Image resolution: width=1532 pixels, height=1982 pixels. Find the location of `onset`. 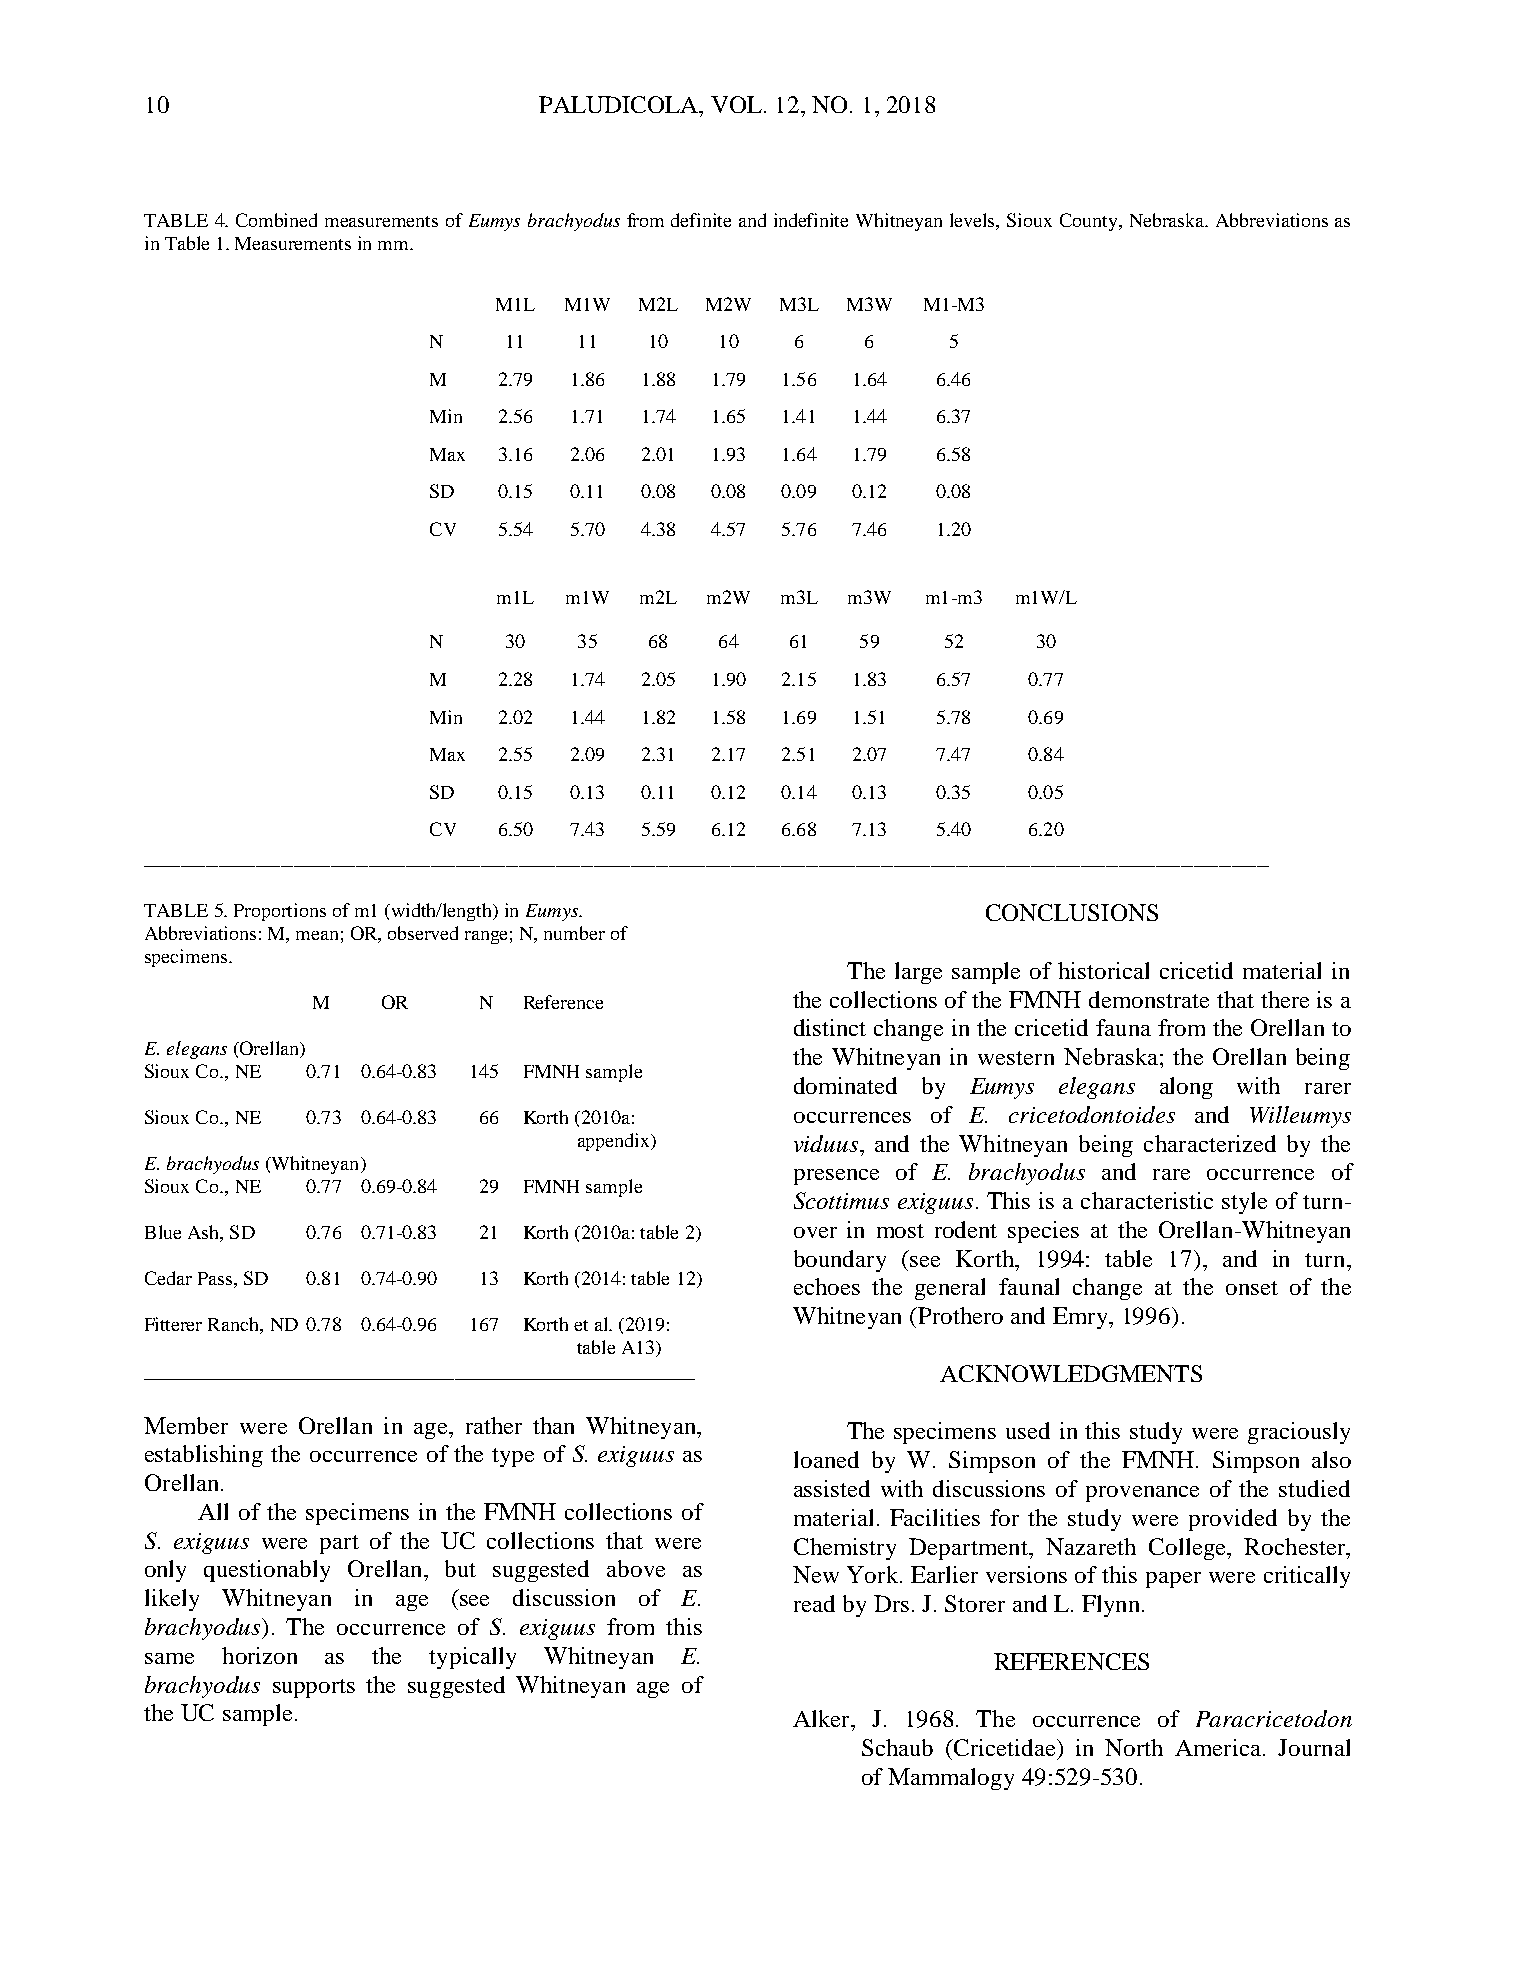

onset is located at coordinates (1252, 1288).
